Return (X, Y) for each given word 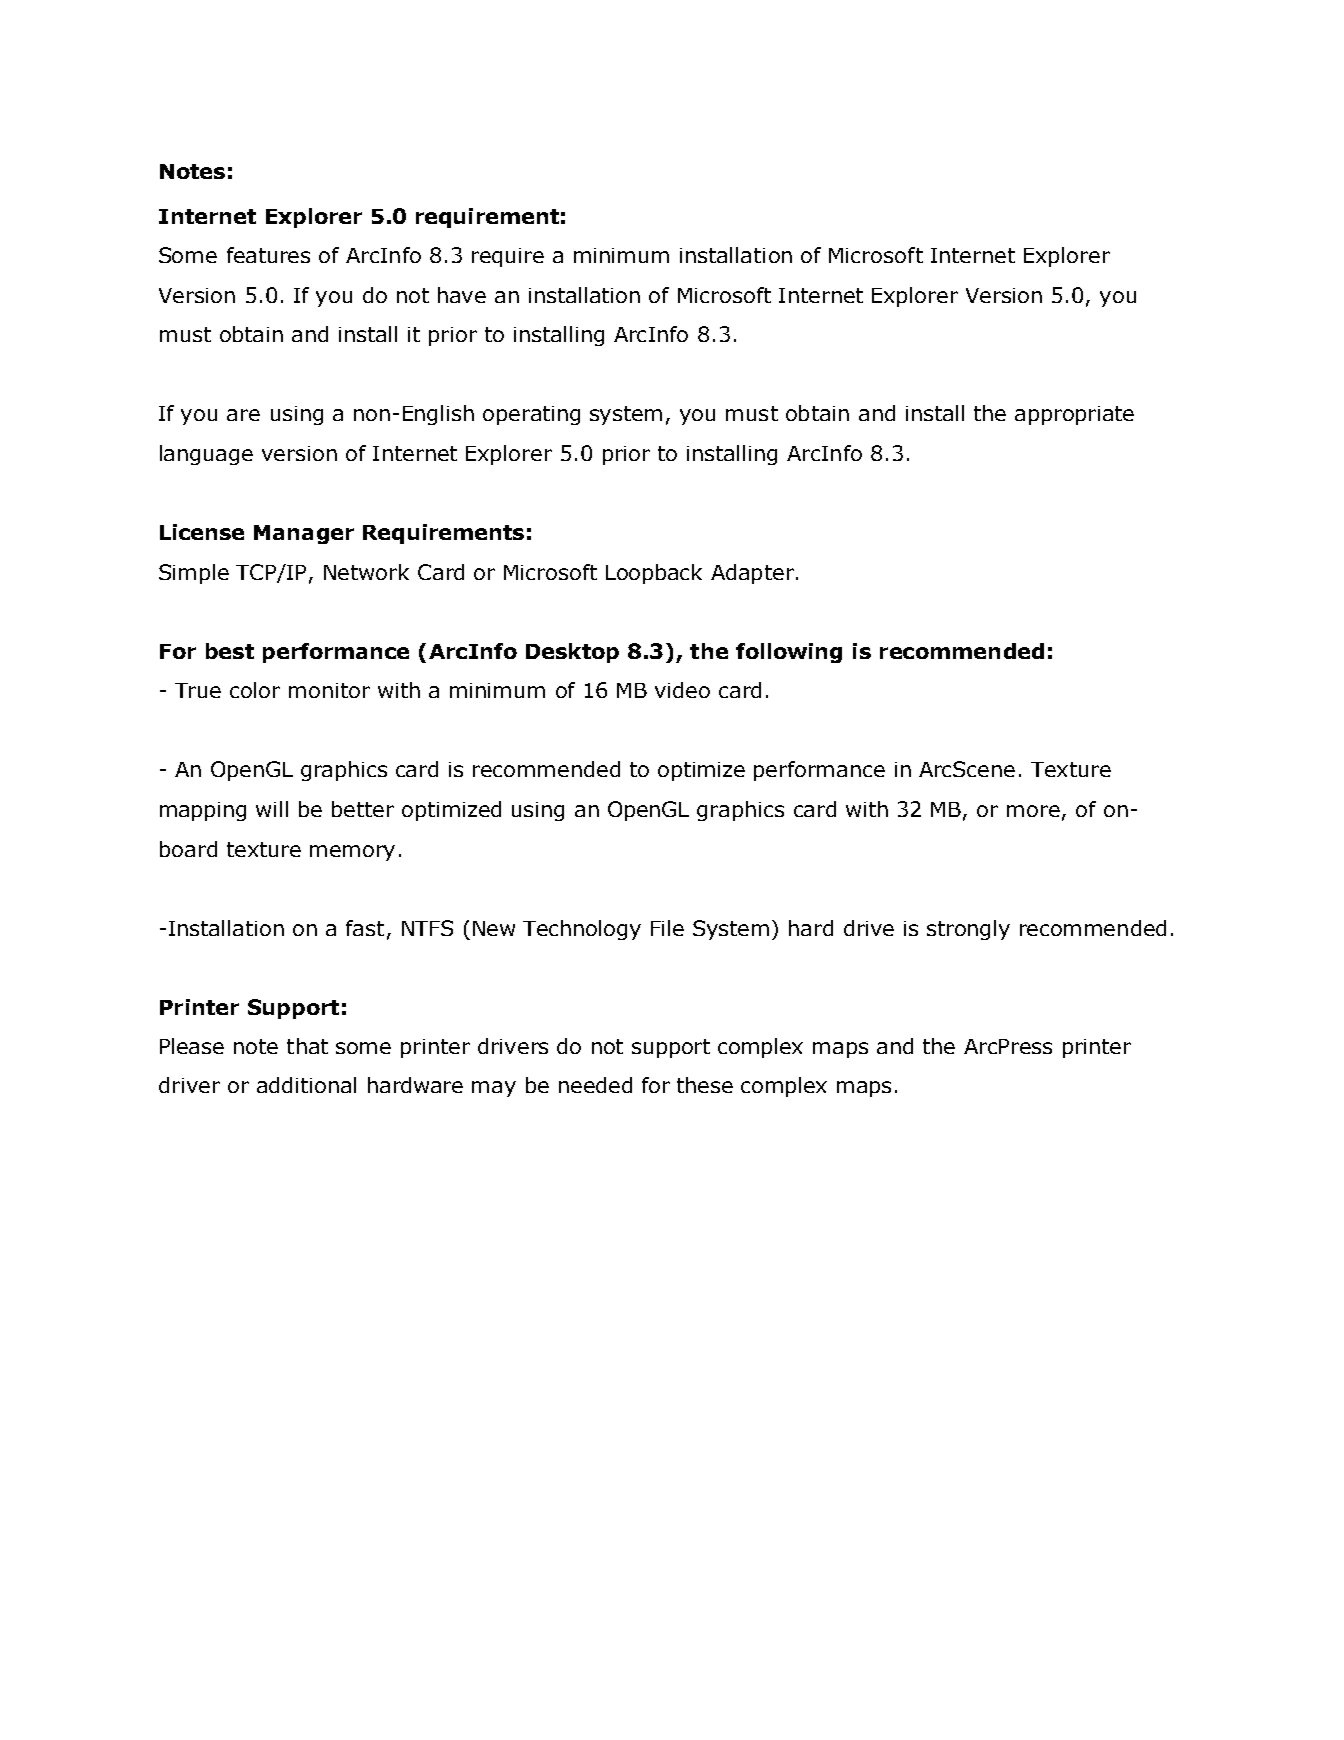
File (667, 928)
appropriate (1074, 415)
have (462, 295)
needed (595, 1085)
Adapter (752, 574)
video (682, 690)
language (206, 455)
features (268, 255)
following (789, 653)
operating (531, 415)
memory (352, 853)
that (307, 1046)
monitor (329, 690)
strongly (968, 930)
